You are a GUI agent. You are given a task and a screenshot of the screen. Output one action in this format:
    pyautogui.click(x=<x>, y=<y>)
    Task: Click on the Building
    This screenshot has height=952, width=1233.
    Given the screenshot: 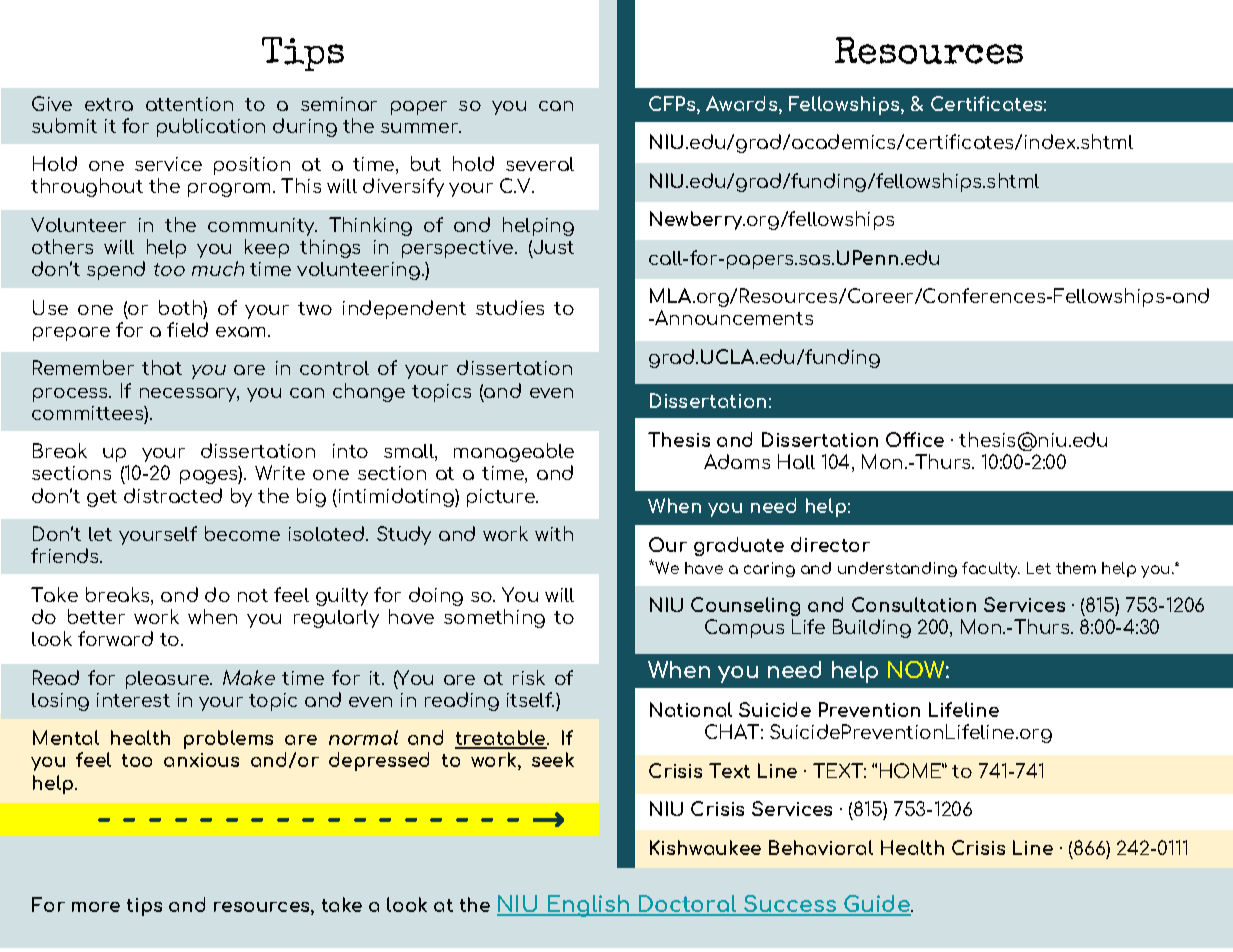 What is the action you would take?
    pyautogui.click(x=872, y=628)
